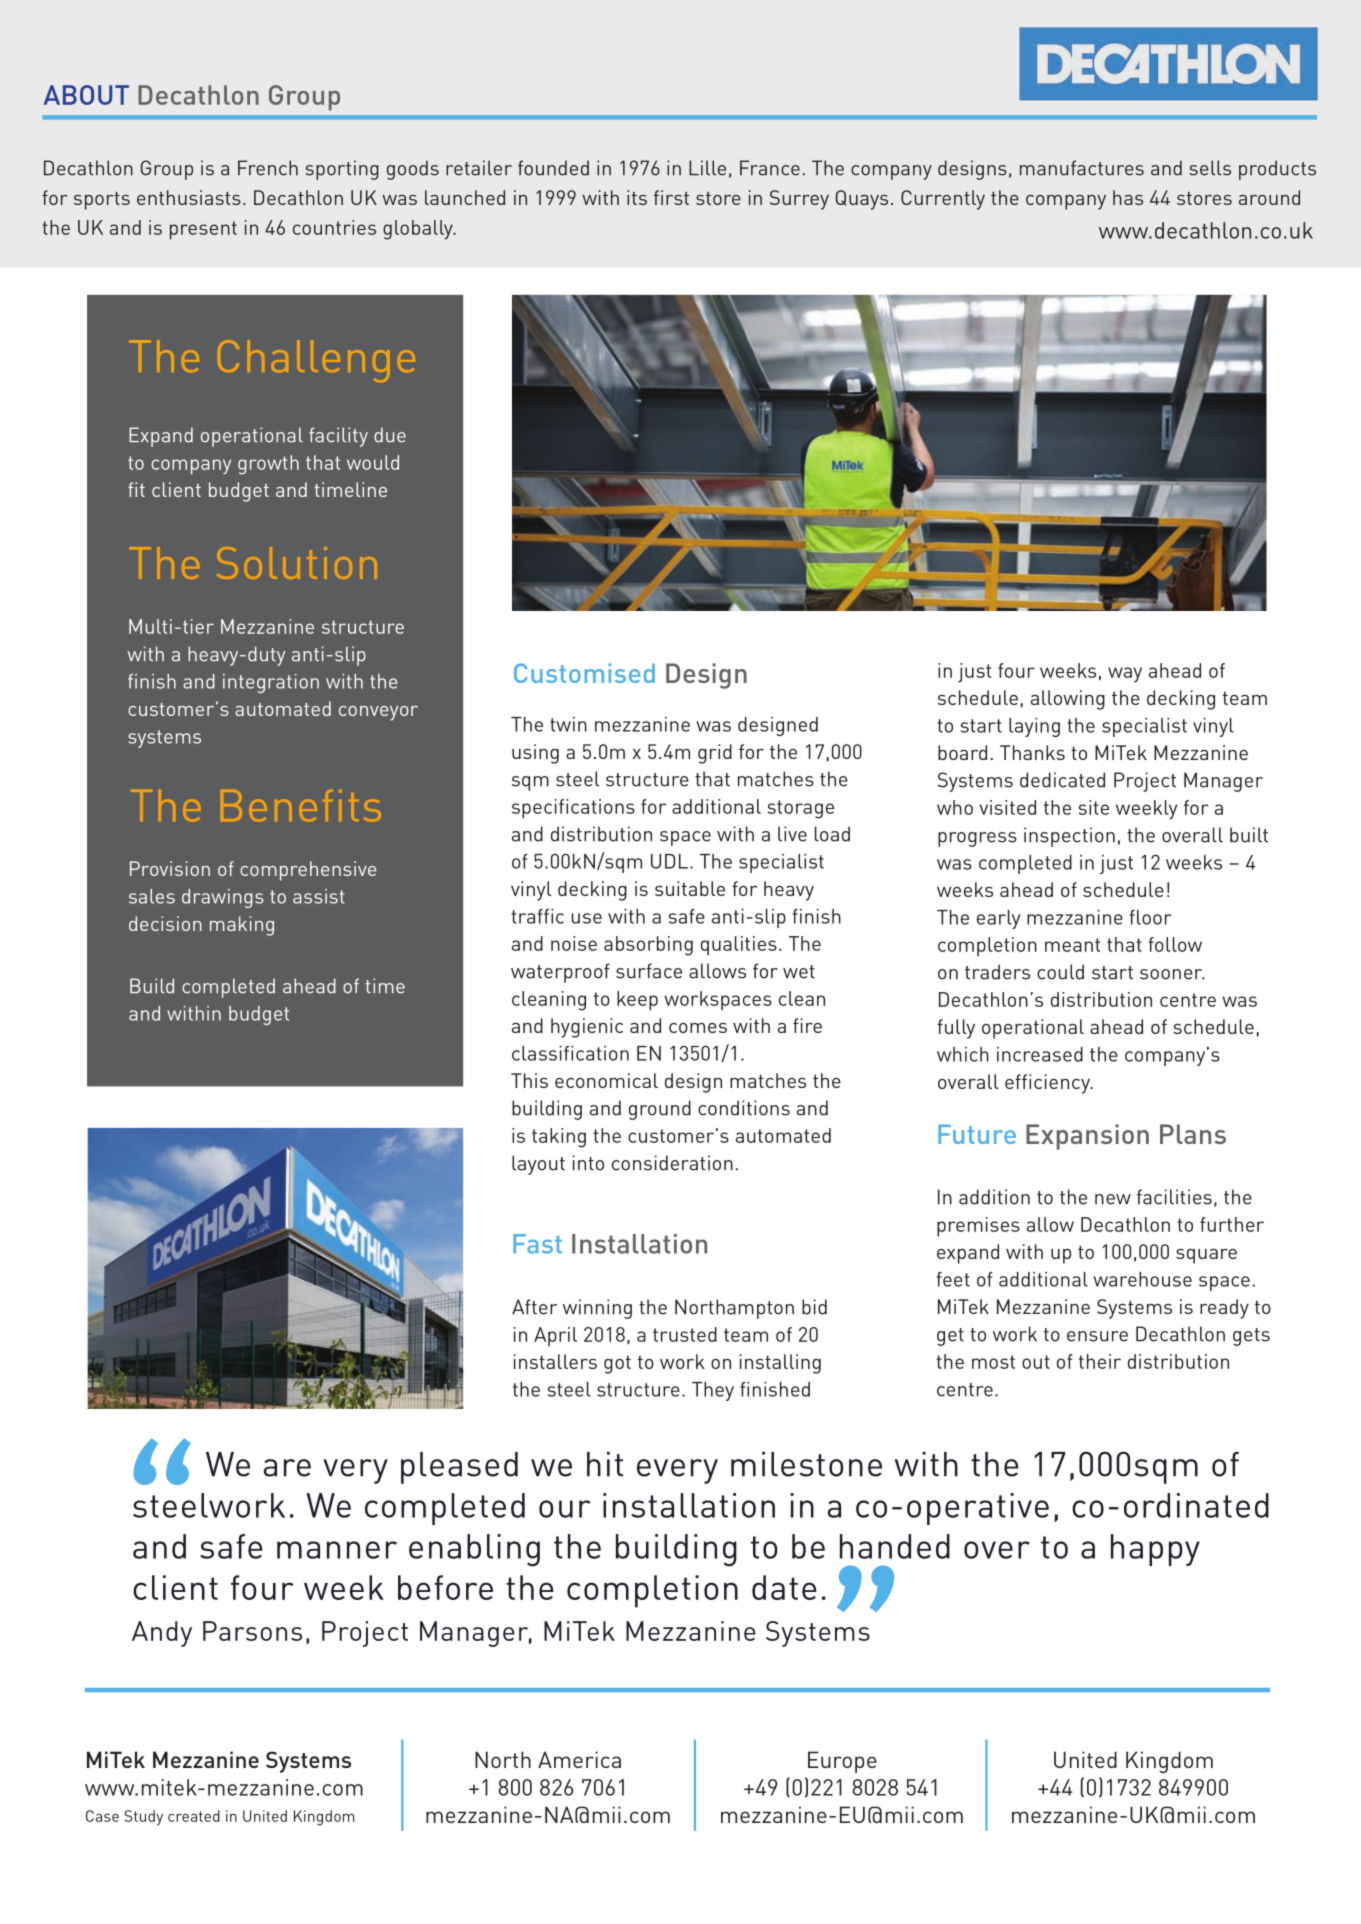 This screenshot has width=1361, height=1924. Describe the element at coordinates (707, 168) in the screenshot. I see `Lille` at that location.
